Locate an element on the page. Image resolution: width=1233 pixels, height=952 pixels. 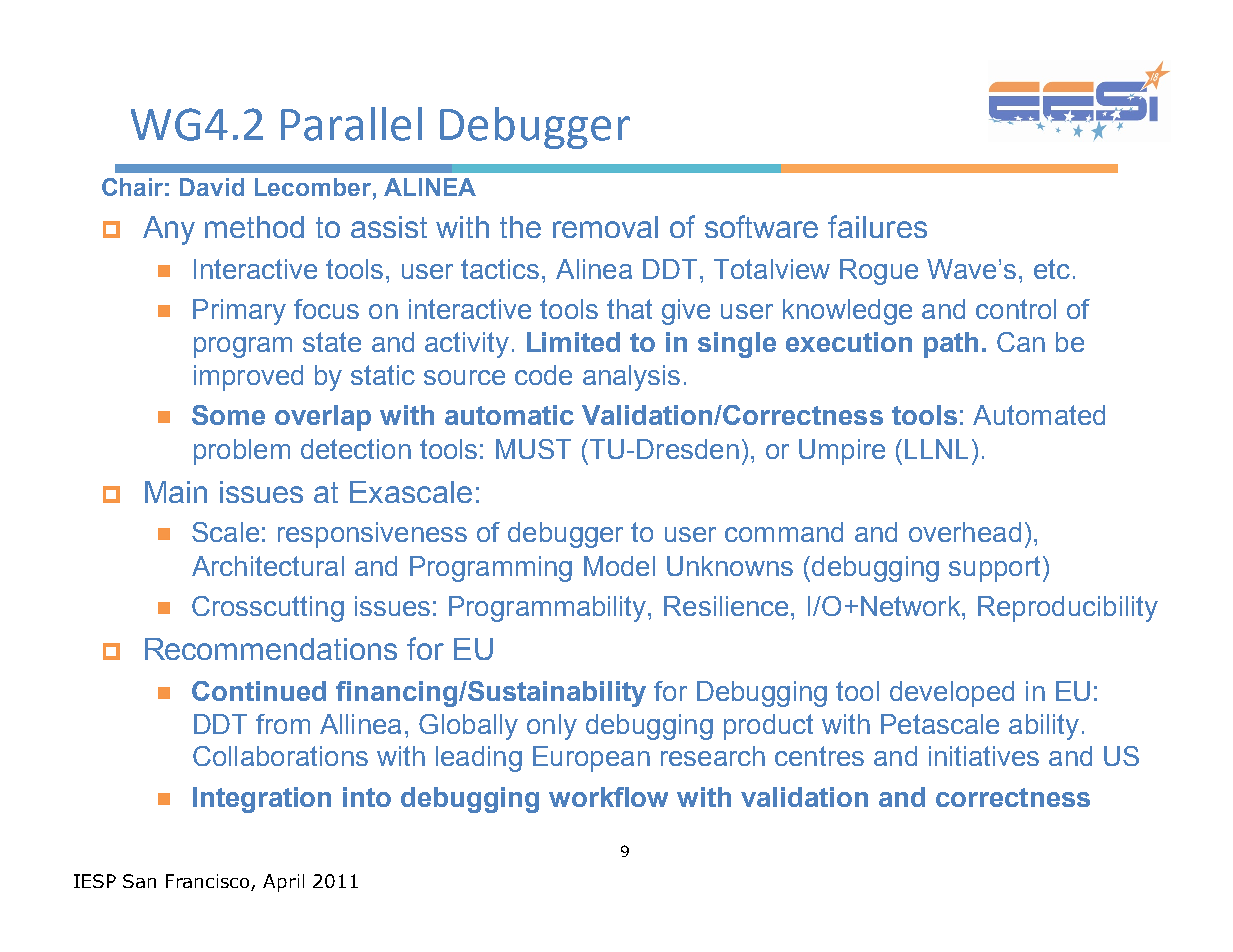
April is located at coordinates (283, 883).
